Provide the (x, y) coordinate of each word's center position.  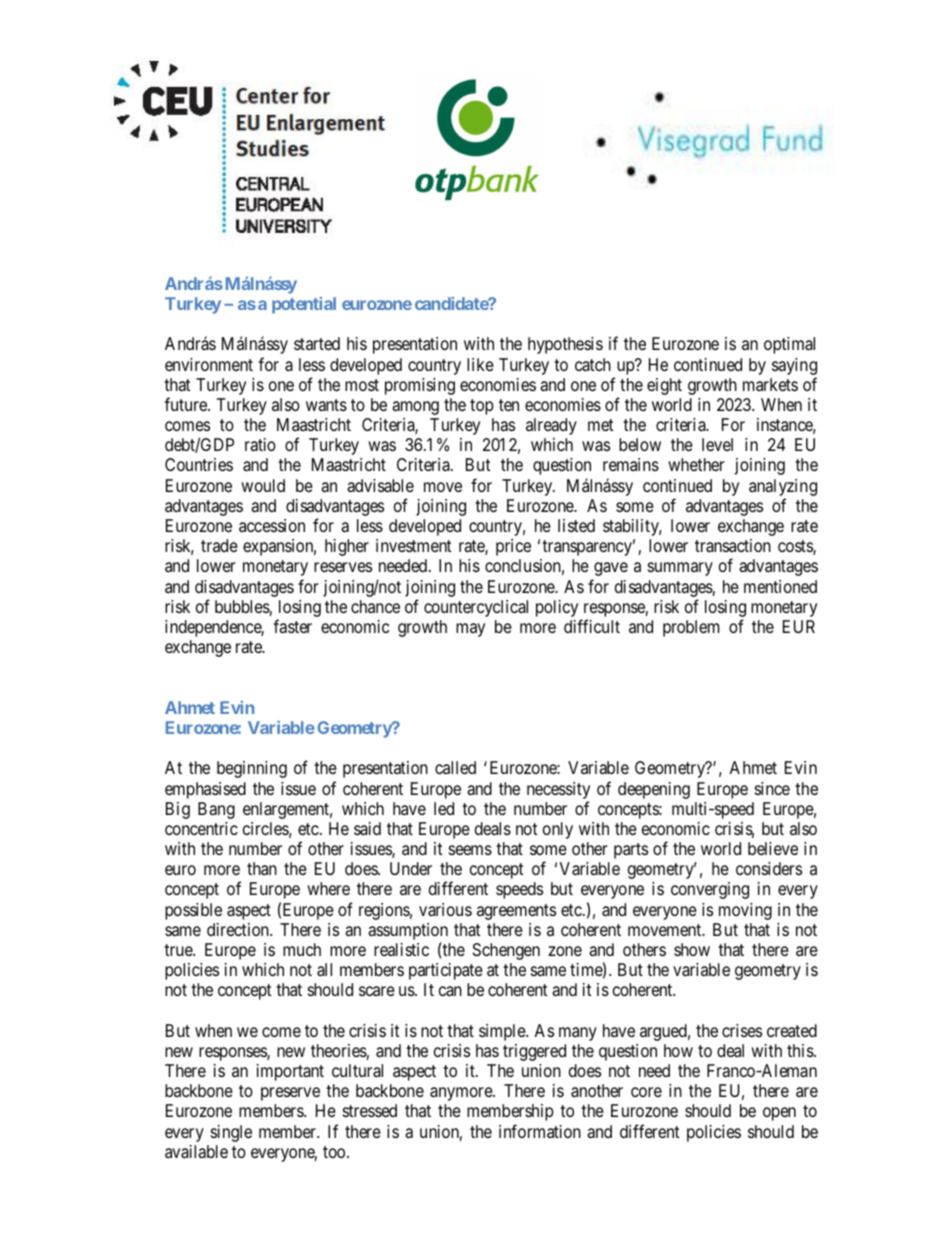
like (480, 364)
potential (304, 305)
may (470, 630)
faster (292, 626)
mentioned (780, 586)
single (231, 1133)
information (540, 1131)
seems (470, 850)
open (779, 1114)
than (262, 868)
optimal (789, 345)
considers (769, 868)
